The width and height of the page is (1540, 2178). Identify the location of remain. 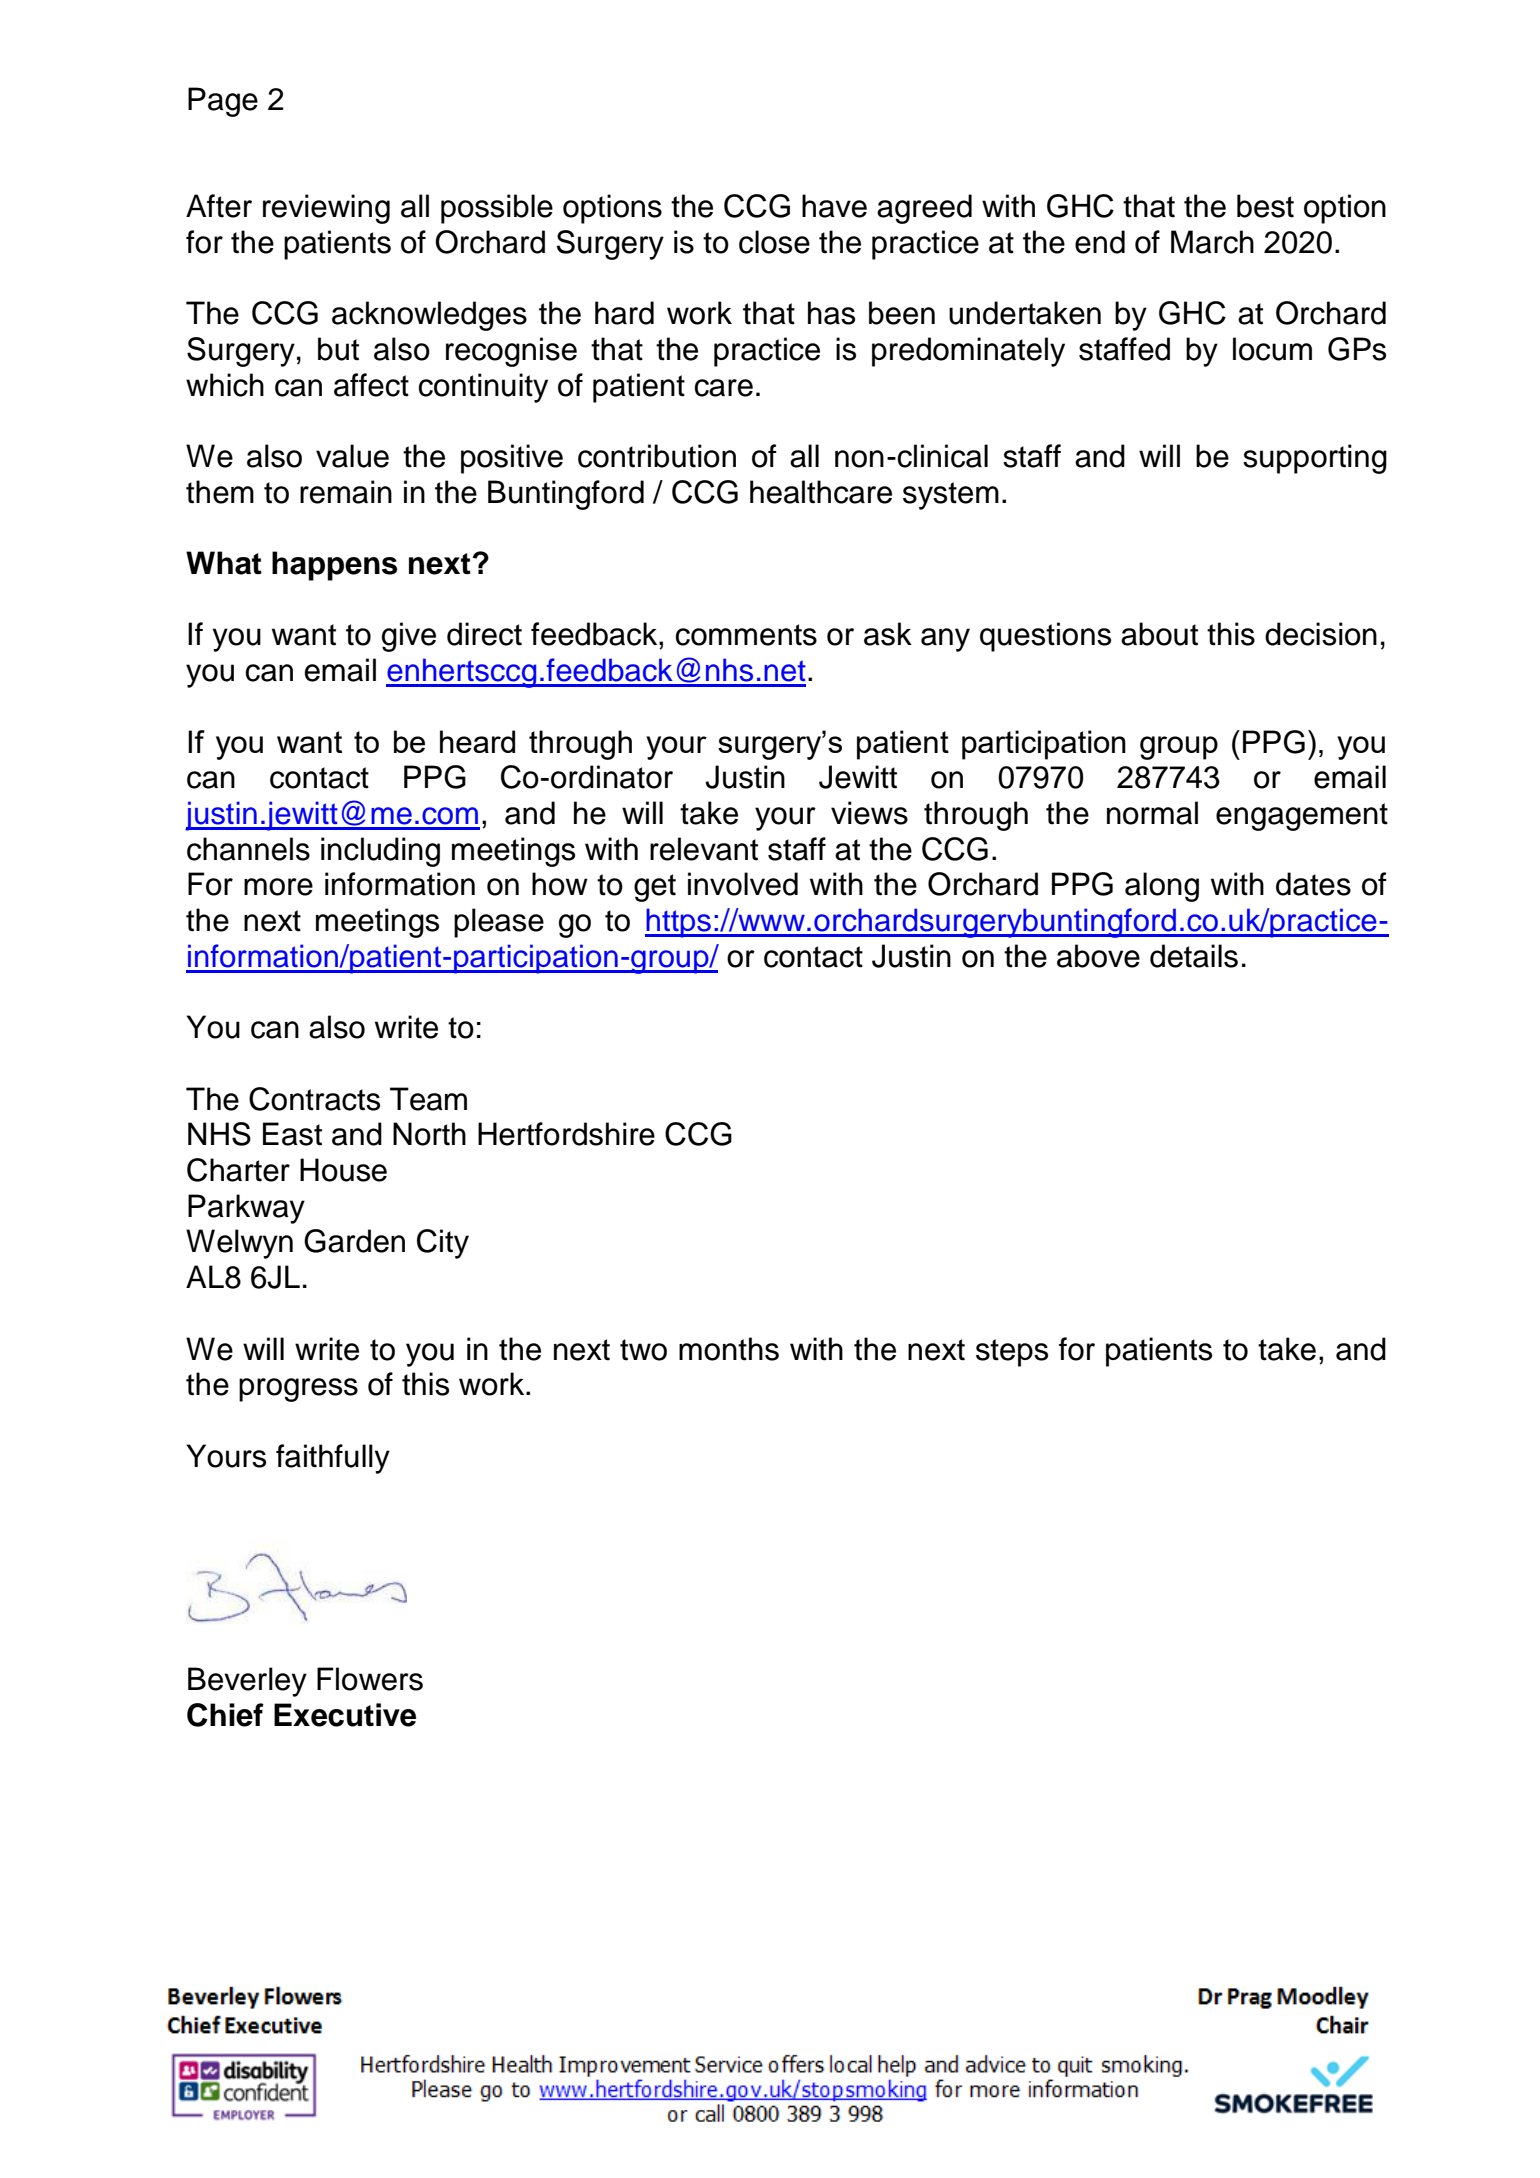
(346, 492).
